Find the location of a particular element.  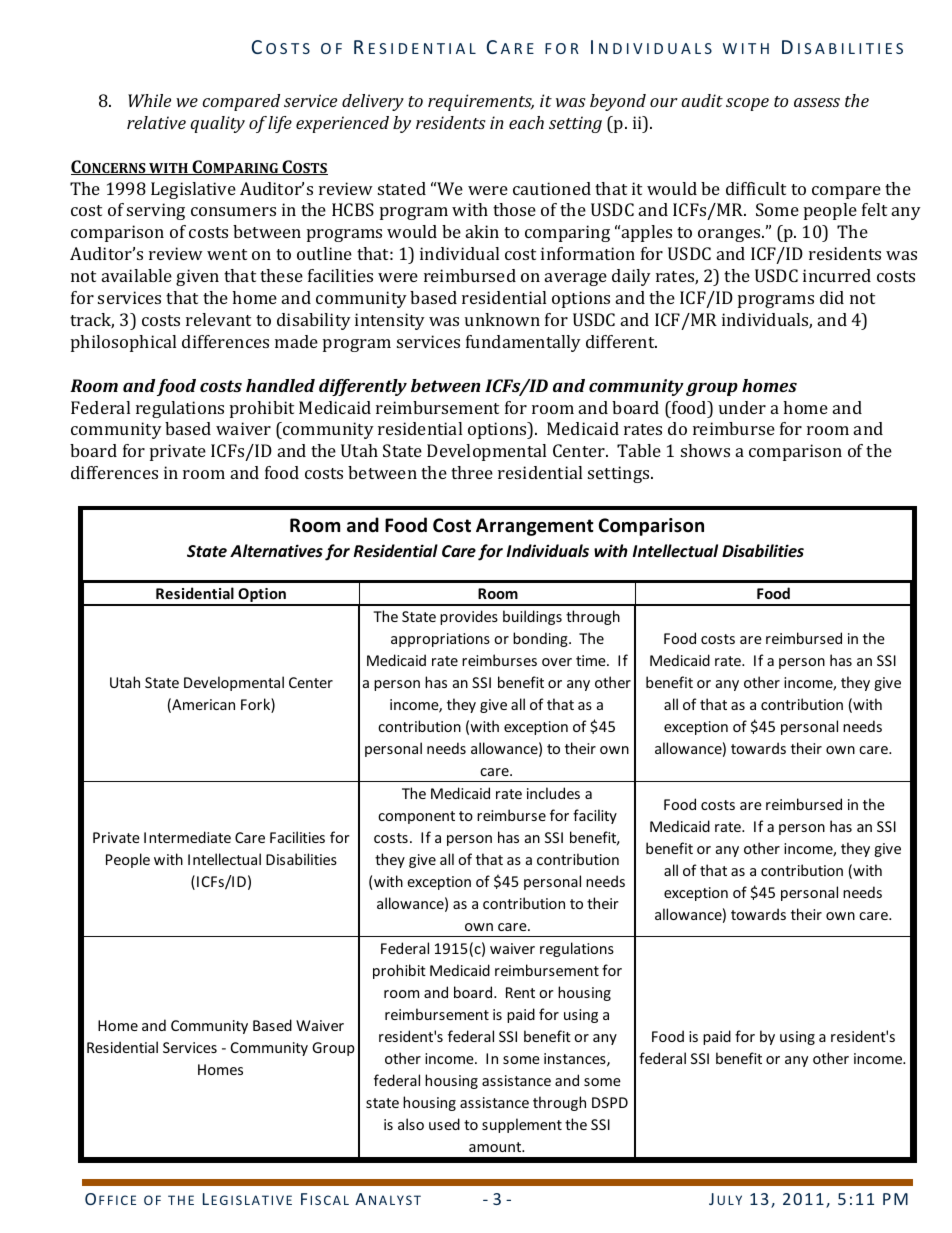

quality is located at coordinates (217, 124).
